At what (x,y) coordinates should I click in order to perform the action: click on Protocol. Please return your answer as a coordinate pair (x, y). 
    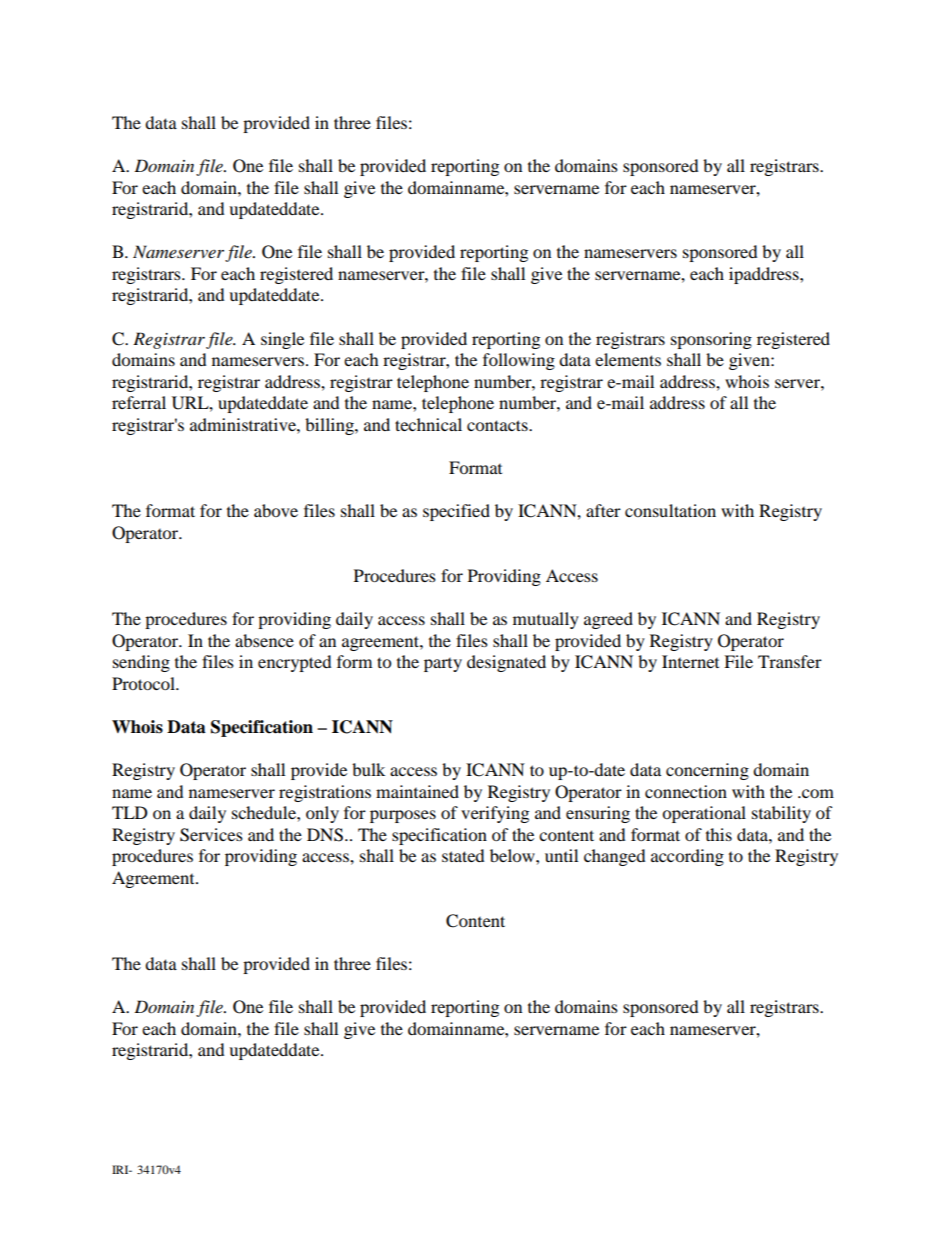
    Looking at the image, I should click on (144, 683).
